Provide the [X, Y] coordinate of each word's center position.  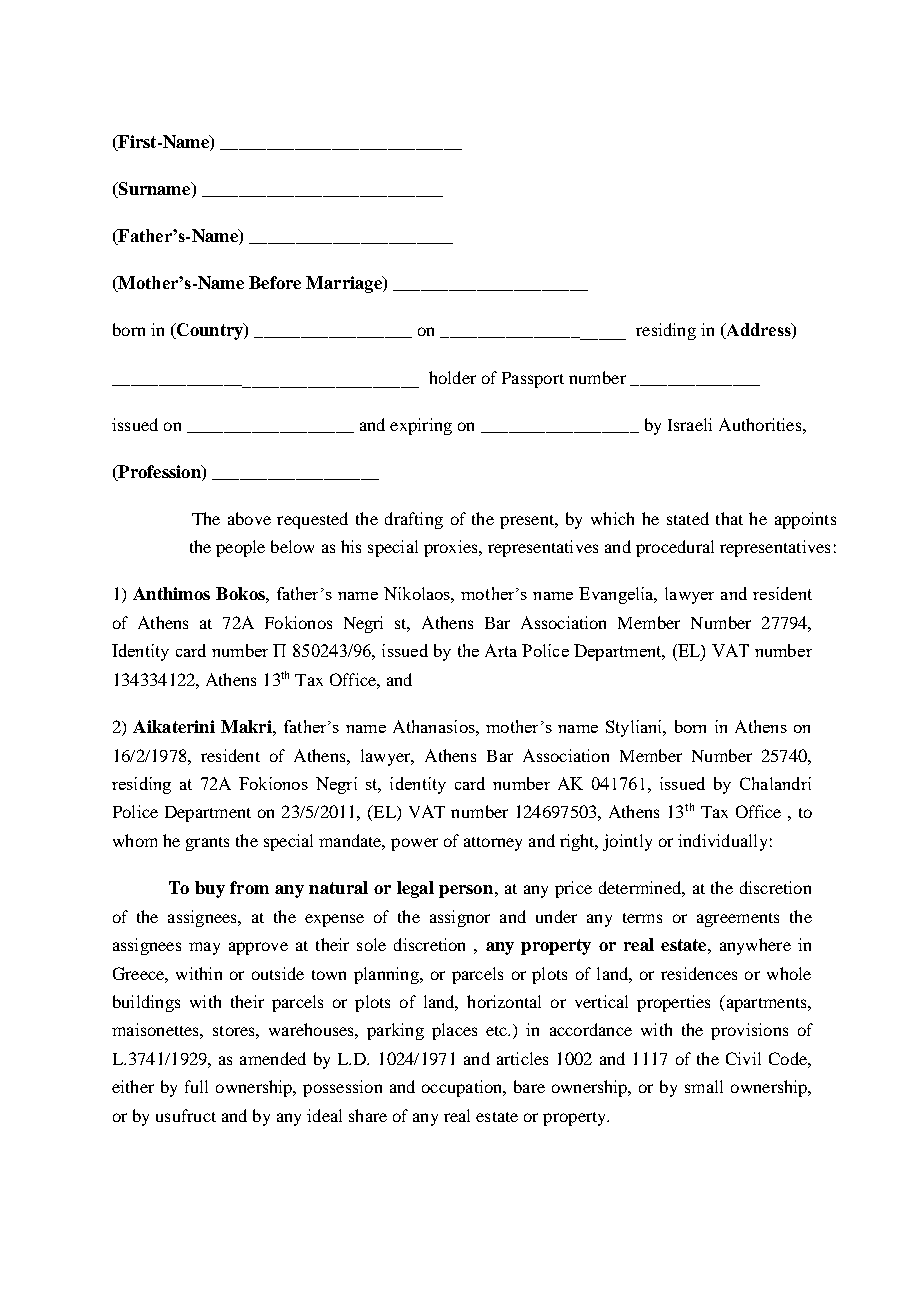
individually [722, 842]
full [196, 1086]
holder [452, 377]
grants [207, 844]
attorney [493, 844]
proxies [452, 548]
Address [758, 331]
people [240, 548]
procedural [675, 548]
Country [210, 331]
